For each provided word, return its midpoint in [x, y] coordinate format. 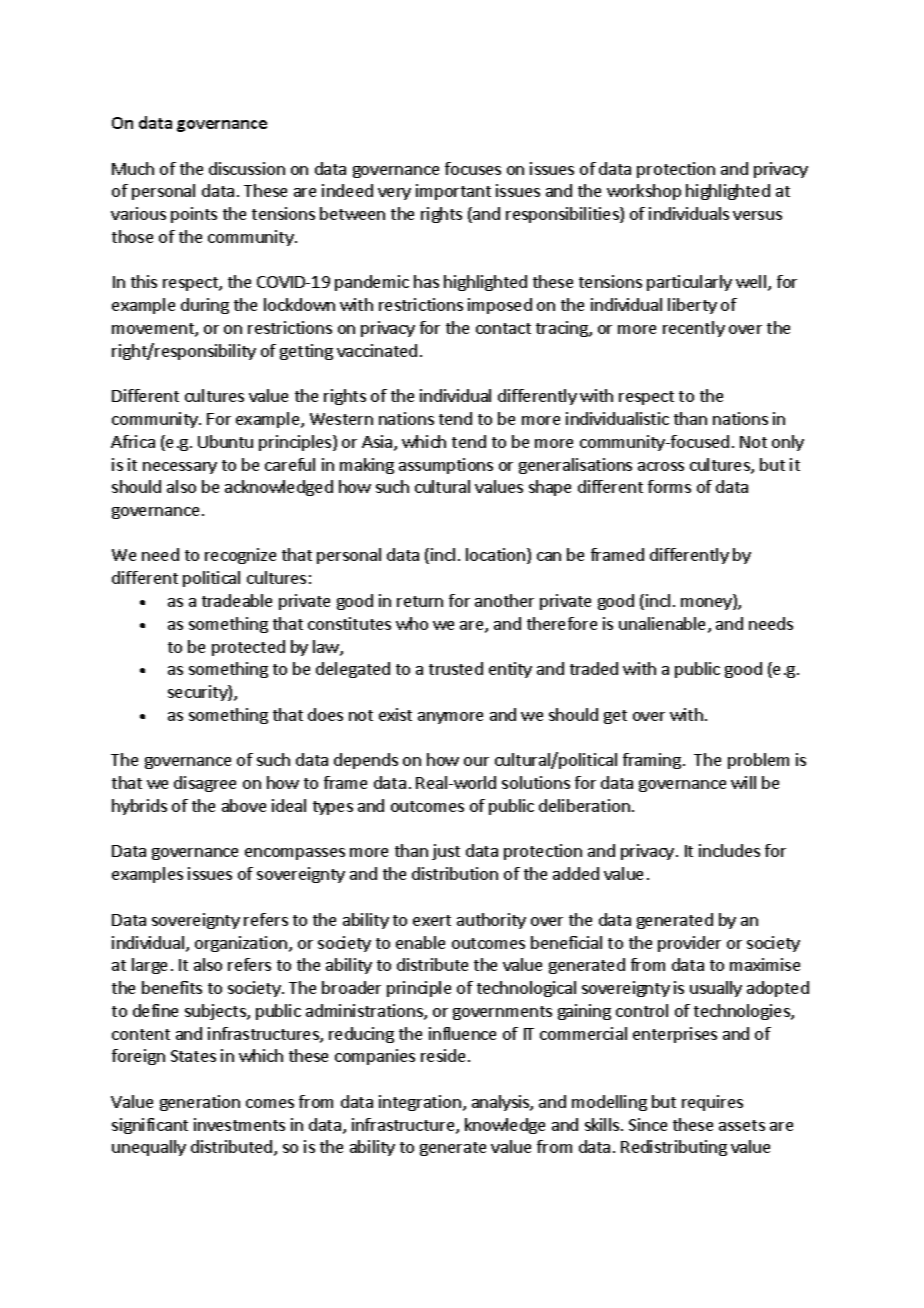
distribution [455, 873]
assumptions [446, 466]
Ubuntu [225, 441]
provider [689, 944]
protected [248, 648]
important [453, 192]
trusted [456, 668]
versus [757, 215]
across [661, 466]
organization [242, 944]
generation [200, 1103]
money [707, 604]
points [194, 215]
